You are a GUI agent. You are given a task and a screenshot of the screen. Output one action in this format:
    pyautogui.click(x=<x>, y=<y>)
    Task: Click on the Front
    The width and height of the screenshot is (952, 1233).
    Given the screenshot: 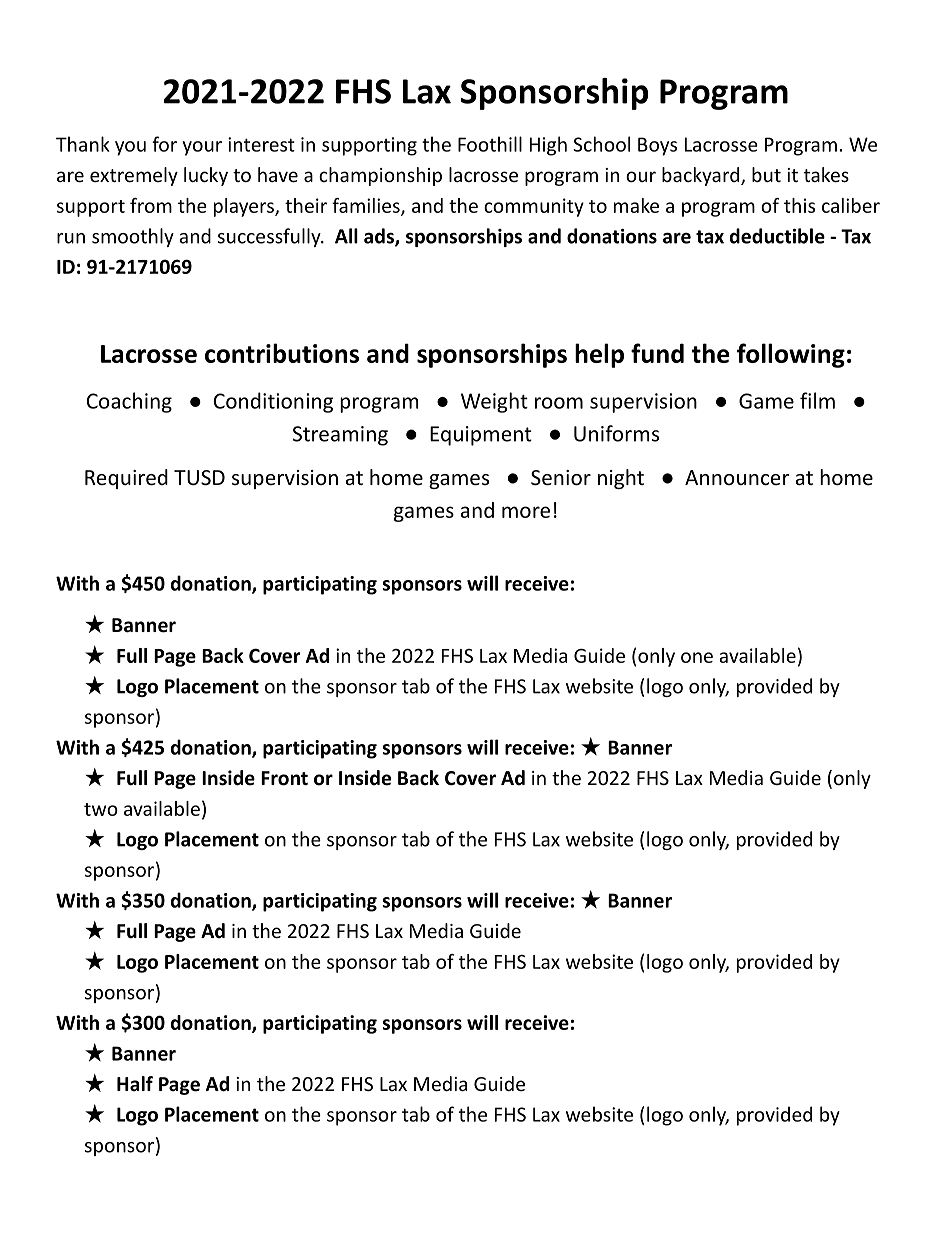 What is the action you would take?
    pyautogui.click(x=284, y=778)
